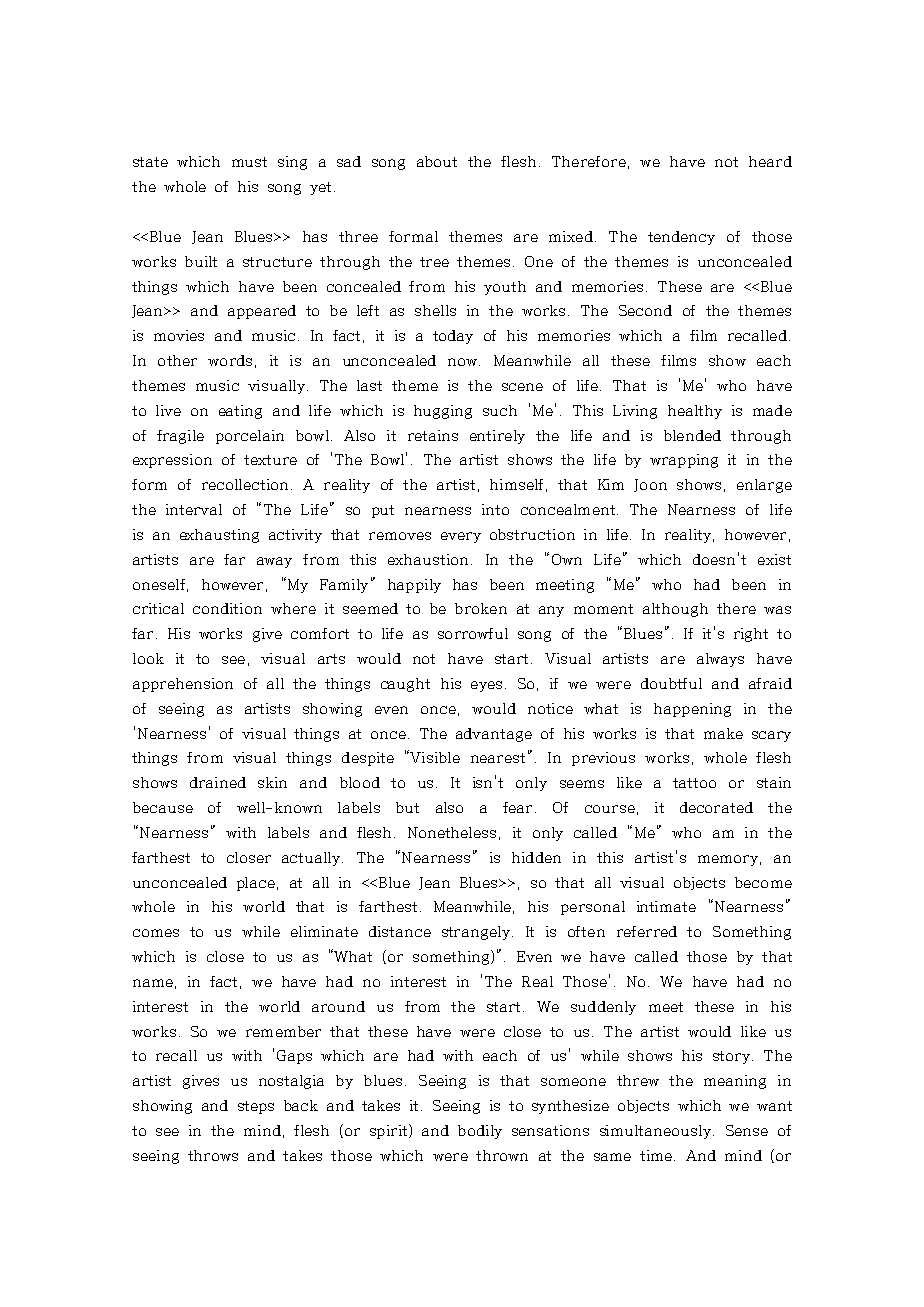  I want to click on sorrowful, so click(473, 633).
